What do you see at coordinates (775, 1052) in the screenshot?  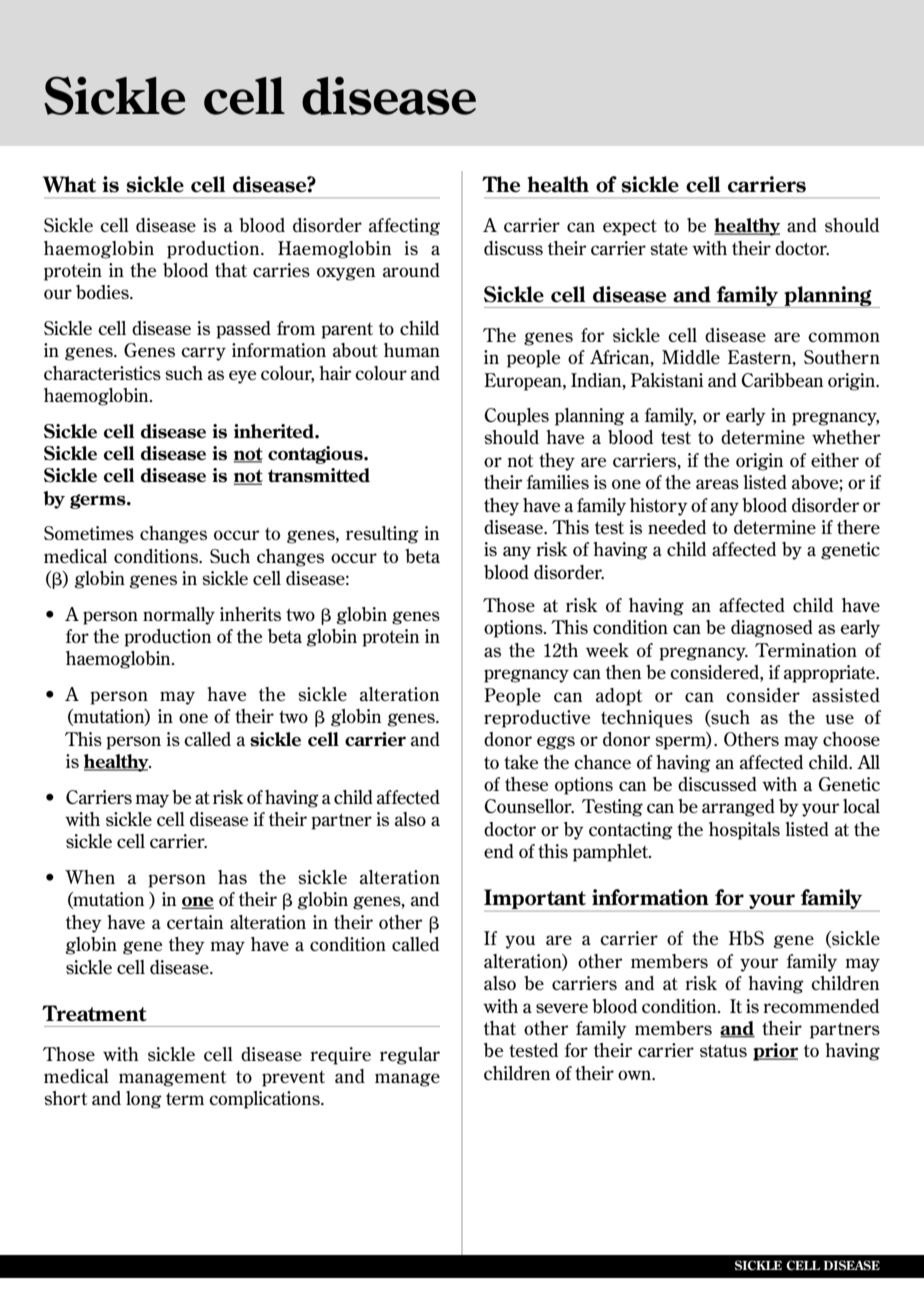 I see `prior` at bounding box center [775, 1052].
